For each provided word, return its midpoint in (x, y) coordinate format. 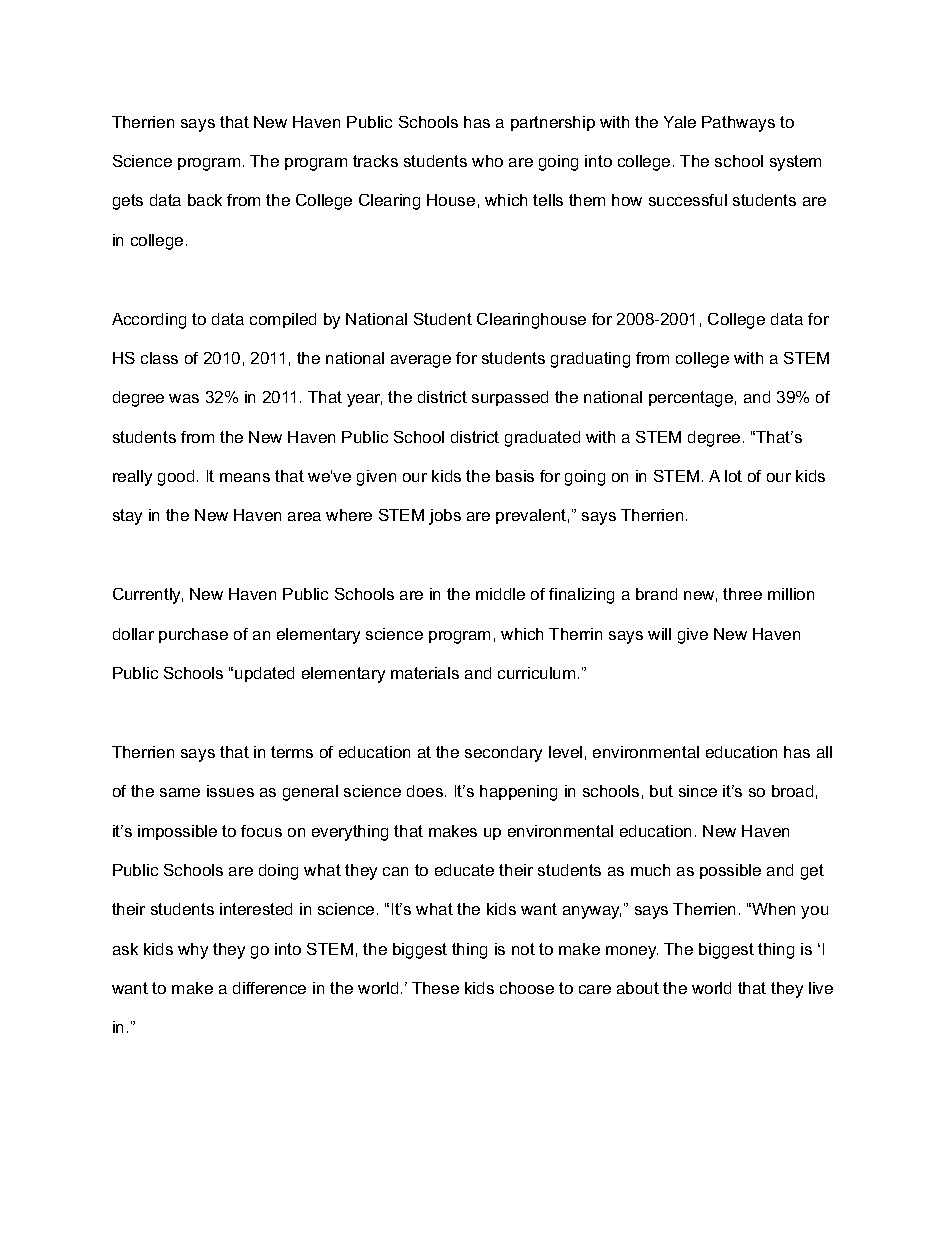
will (659, 634)
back (205, 200)
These (435, 988)
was (184, 398)
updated (264, 674)
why (193, 951)
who (487, 161)
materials (425, 673)
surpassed (510, 398)
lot (733, 476)
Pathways (738, 124)
